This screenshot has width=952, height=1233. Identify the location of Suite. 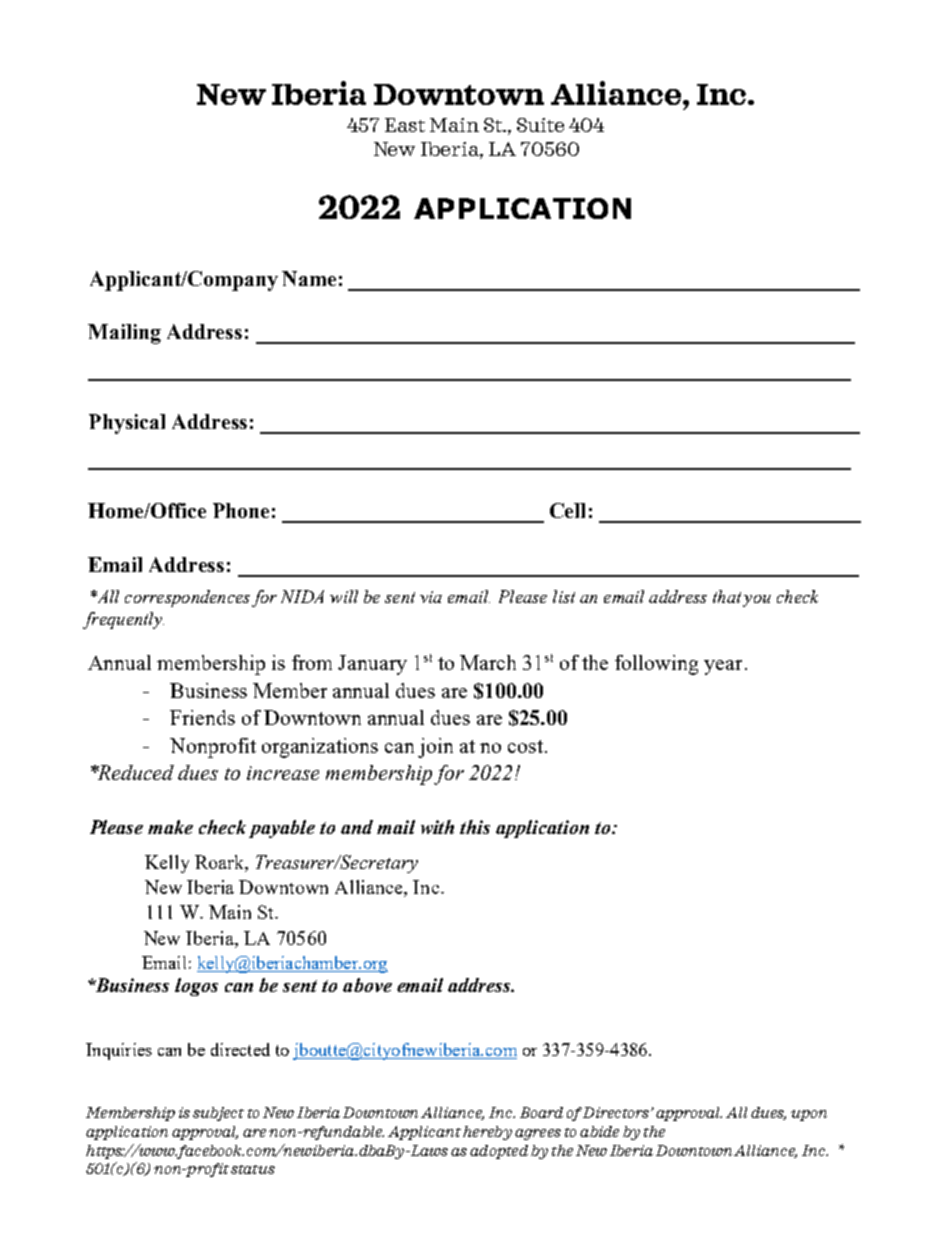
(540, 125).
